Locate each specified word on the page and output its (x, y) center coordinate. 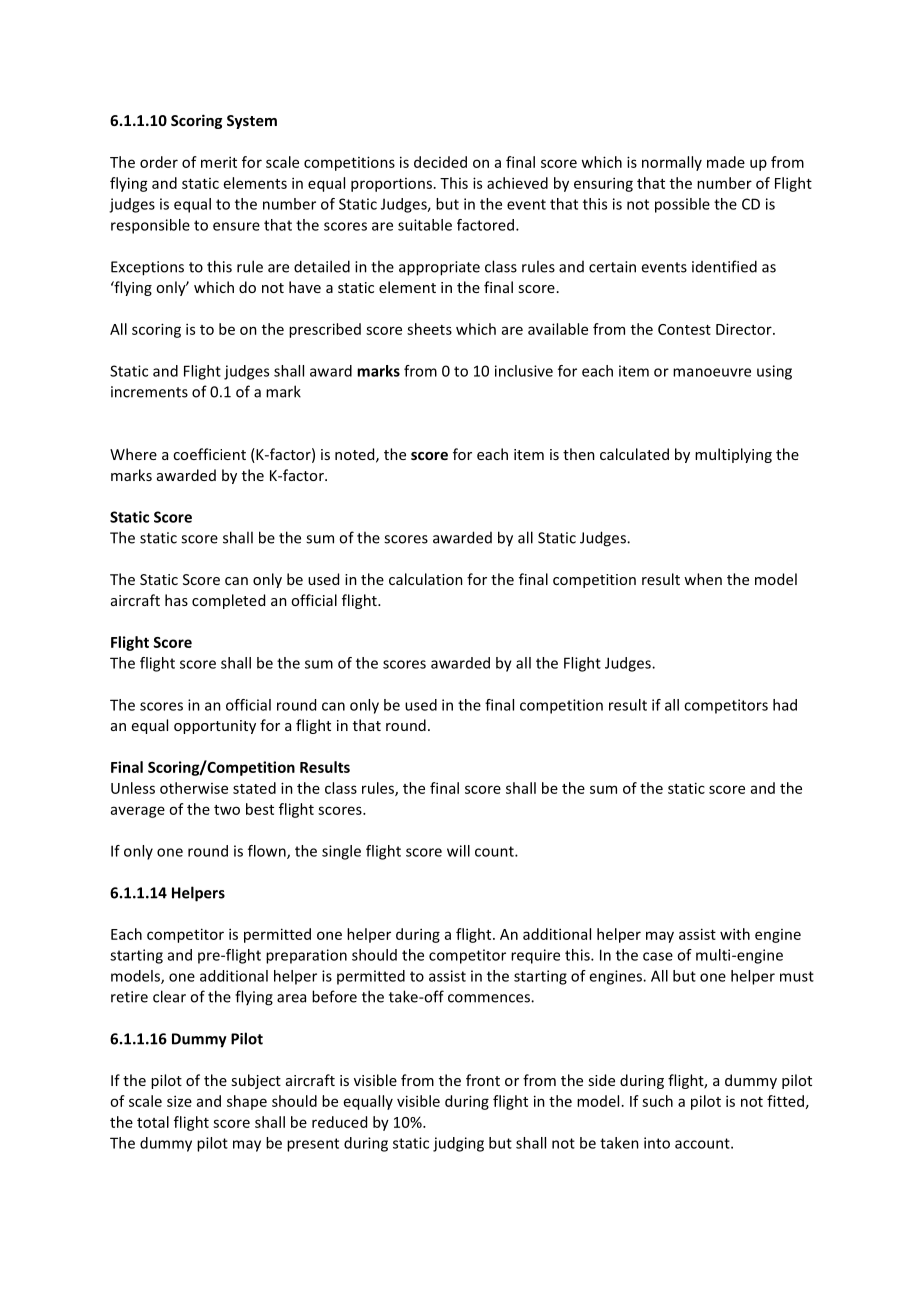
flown (268, 852)
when (703, 579)
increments (149, 392)
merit (219, 162)
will (458, 851)
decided (440, 162)
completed (228, 601)
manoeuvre (712, 372)
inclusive (524, 371)
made (726, 162)
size (179, 1101)
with (735, 934)
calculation (426, 579)
